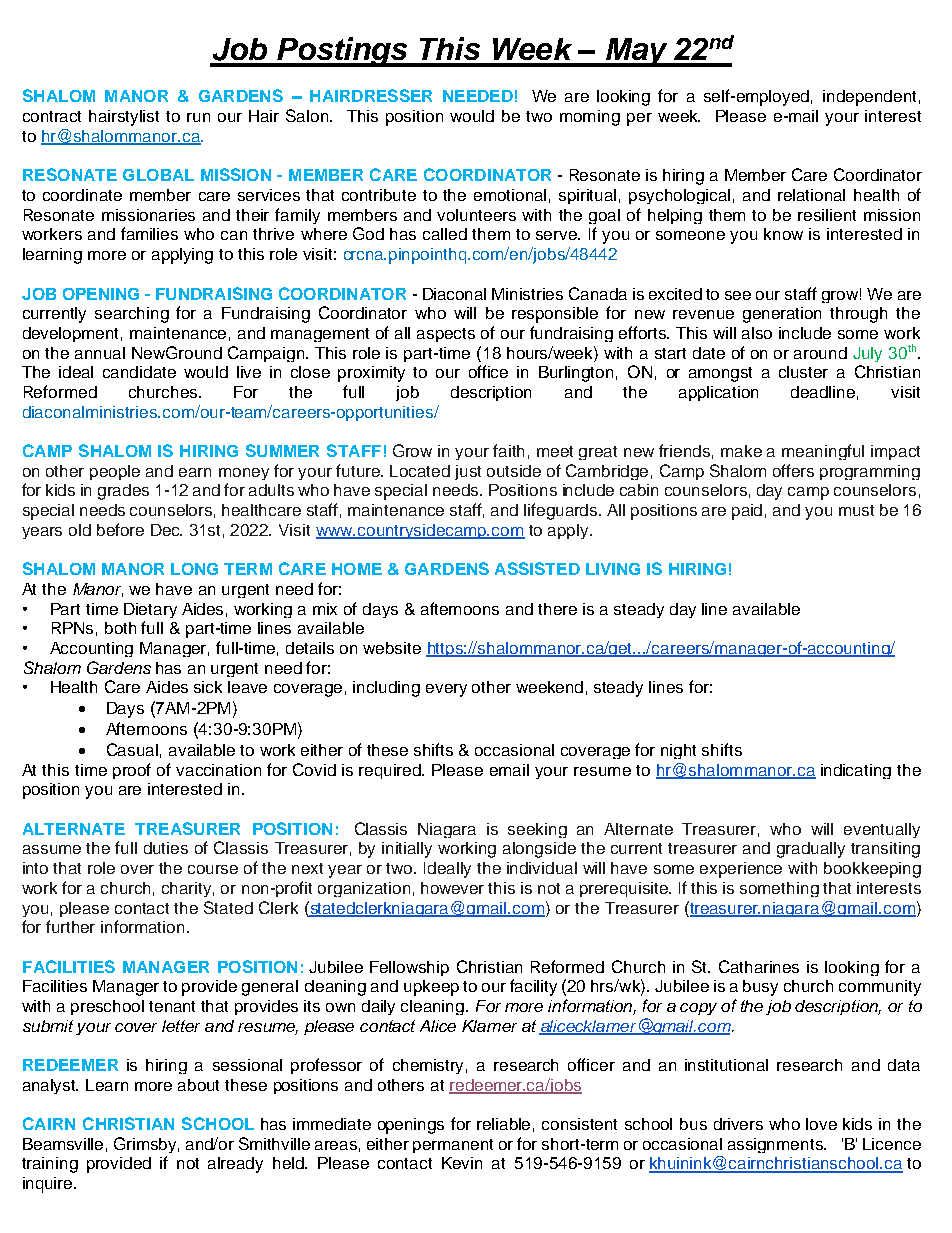  I want to click on run, so click(198, 117).
